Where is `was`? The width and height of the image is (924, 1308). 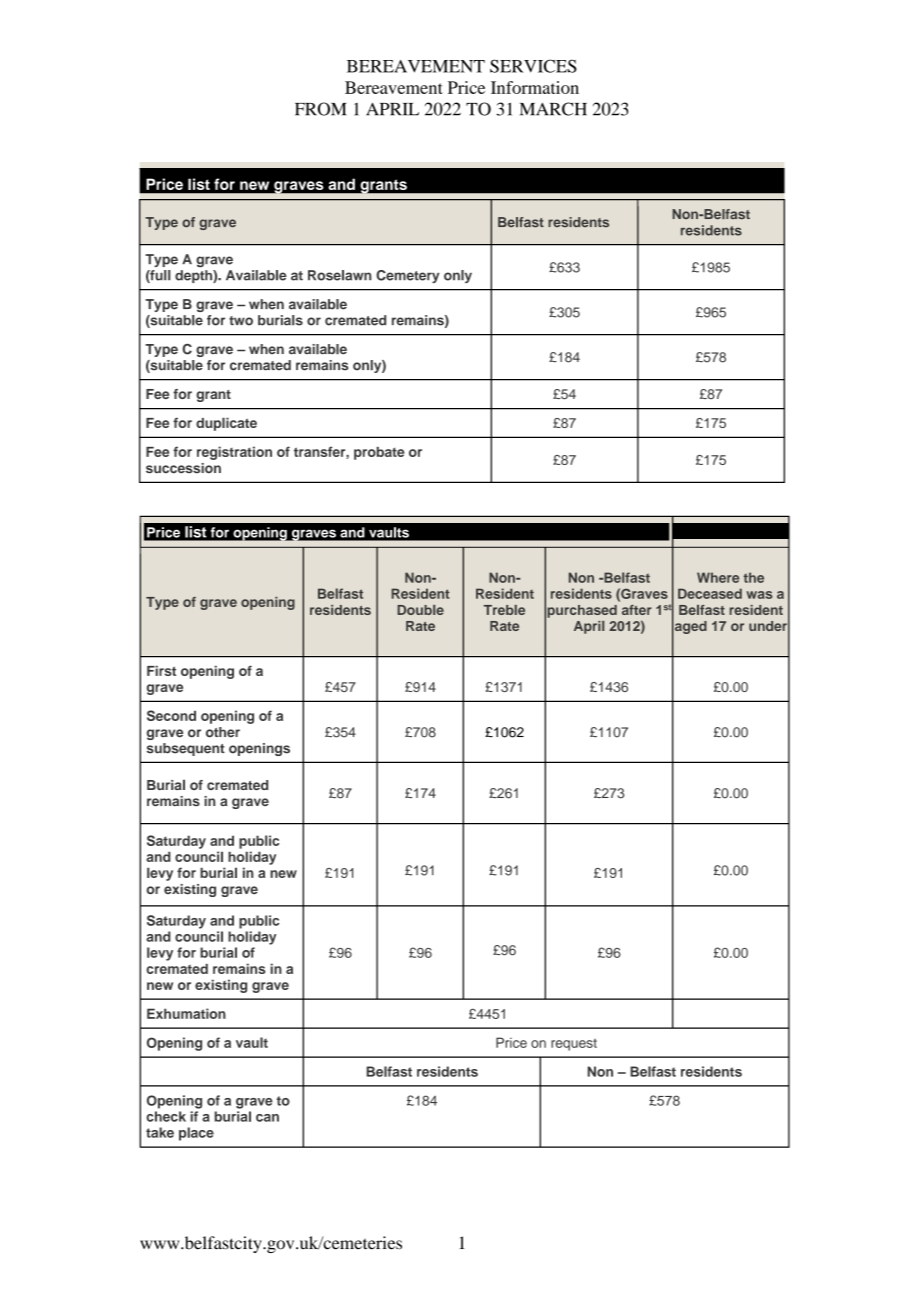 was is located at coordinates (759, 595).
